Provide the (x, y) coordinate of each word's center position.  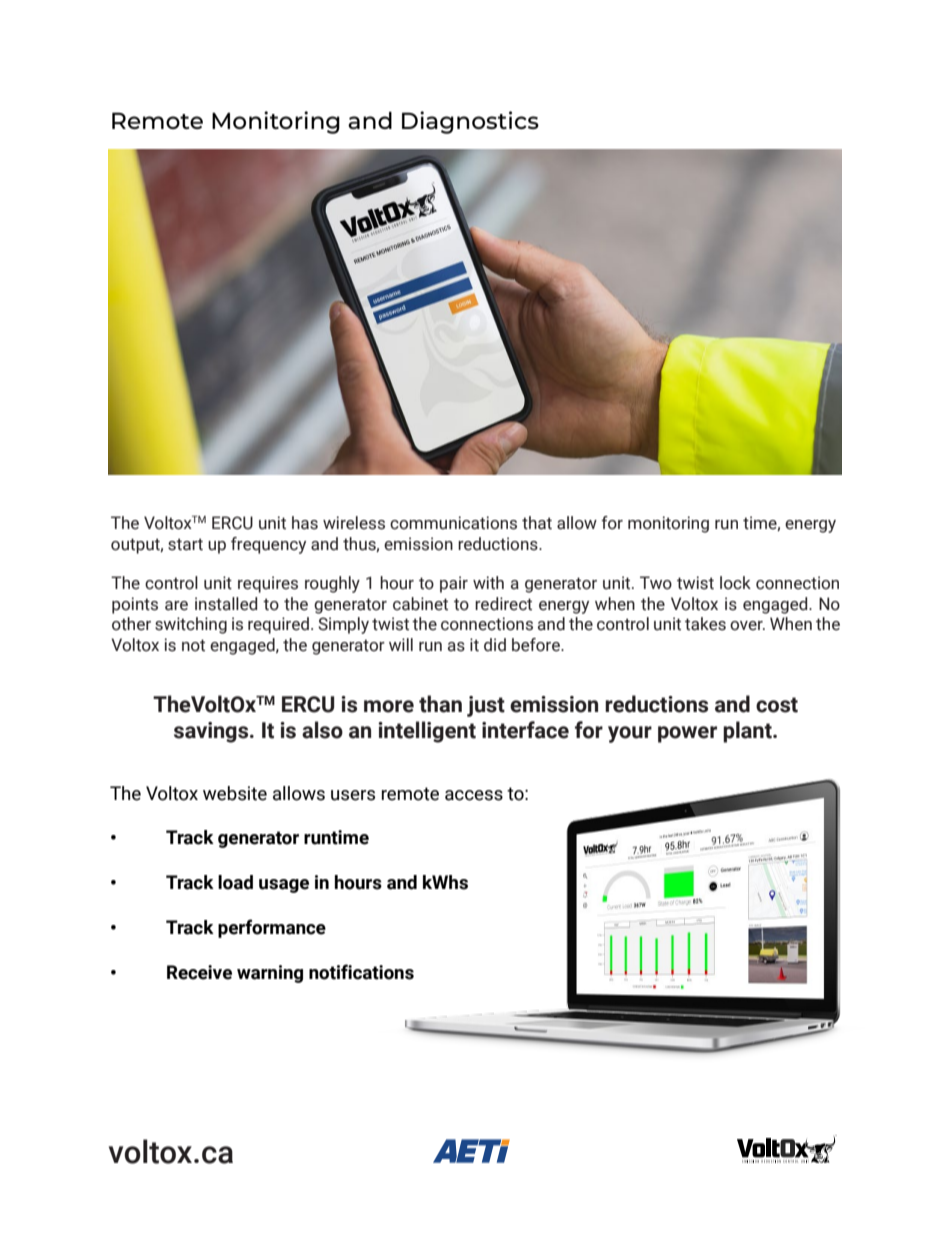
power (687, 734)
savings (212, 732)
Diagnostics (470, 122)
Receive (199, 972)
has (305, 523)
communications (453, 523)
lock (735, 583)
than (440, 704)
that (537, 523)
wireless (354, 523)
